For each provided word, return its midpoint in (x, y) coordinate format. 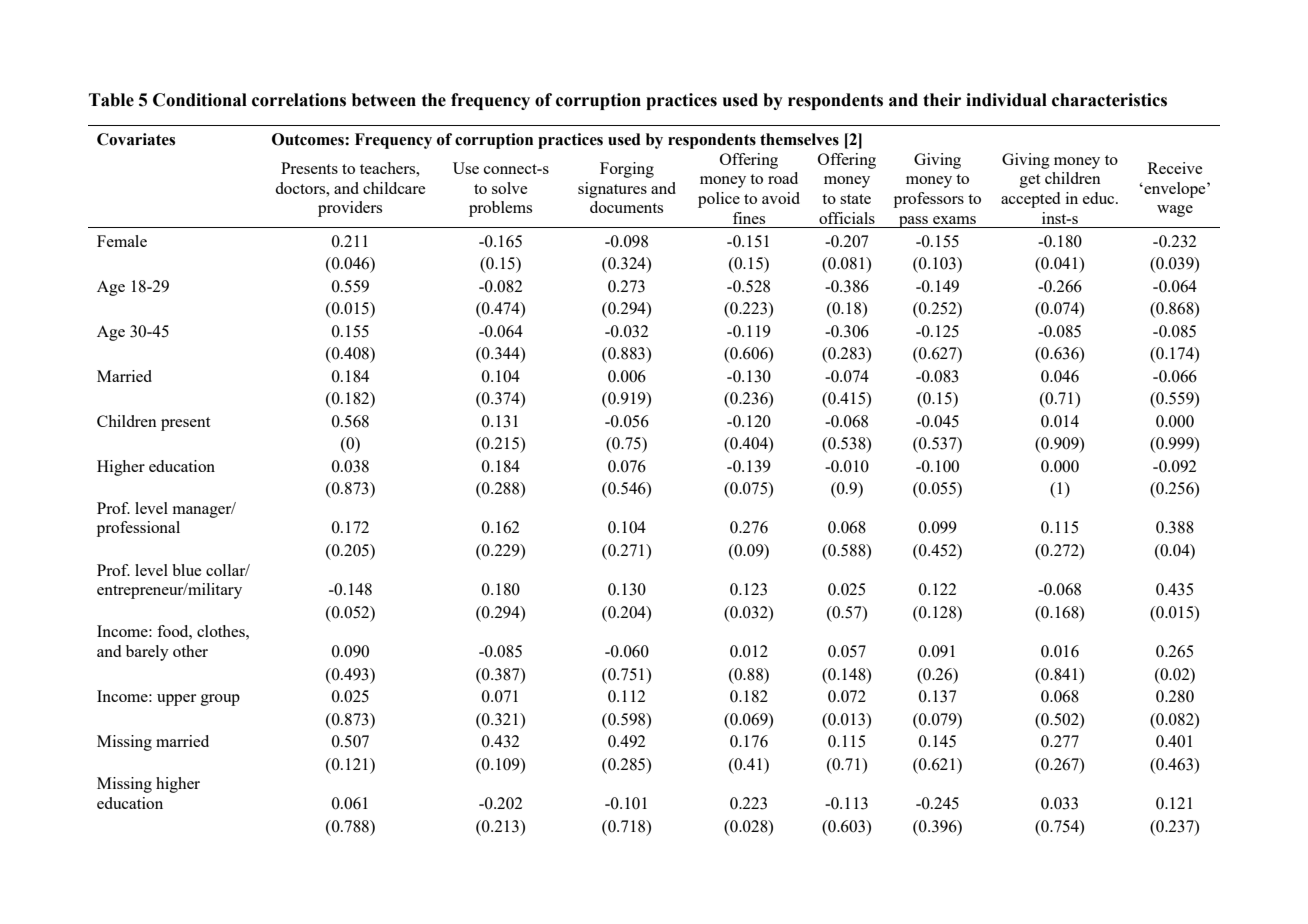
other (190, 651)
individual (1006, 100)
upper (176, 700)
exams (954, 220)
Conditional (200, 100)
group (220, 700)
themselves (799, 139)
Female (122, 241)
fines (749, 218)
